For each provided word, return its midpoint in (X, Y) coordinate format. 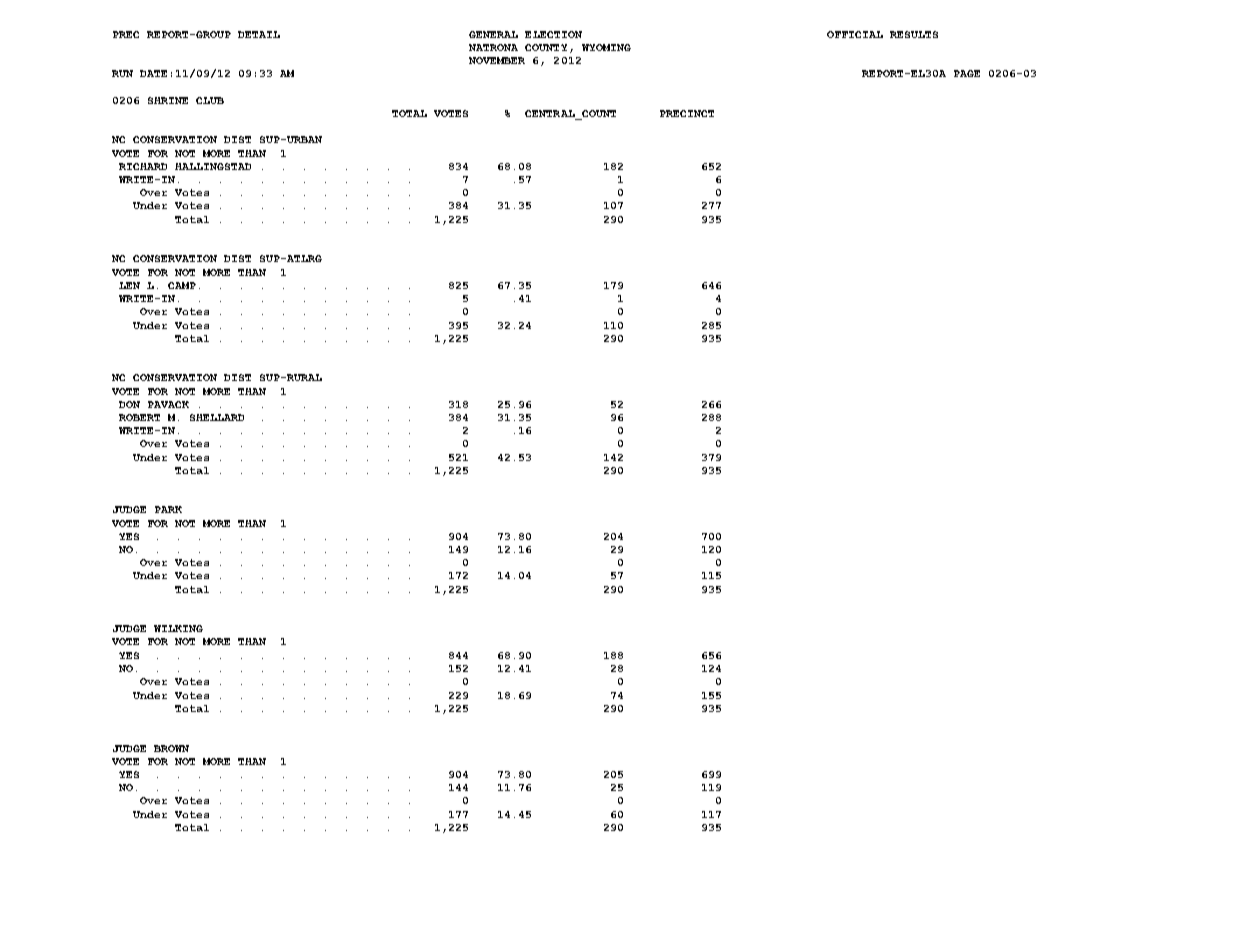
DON (129, 404)
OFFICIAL (855, 34)
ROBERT (139, 417)
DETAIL (259, 34)
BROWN (171, 748)
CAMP (182, 285)
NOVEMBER (497, 60)
